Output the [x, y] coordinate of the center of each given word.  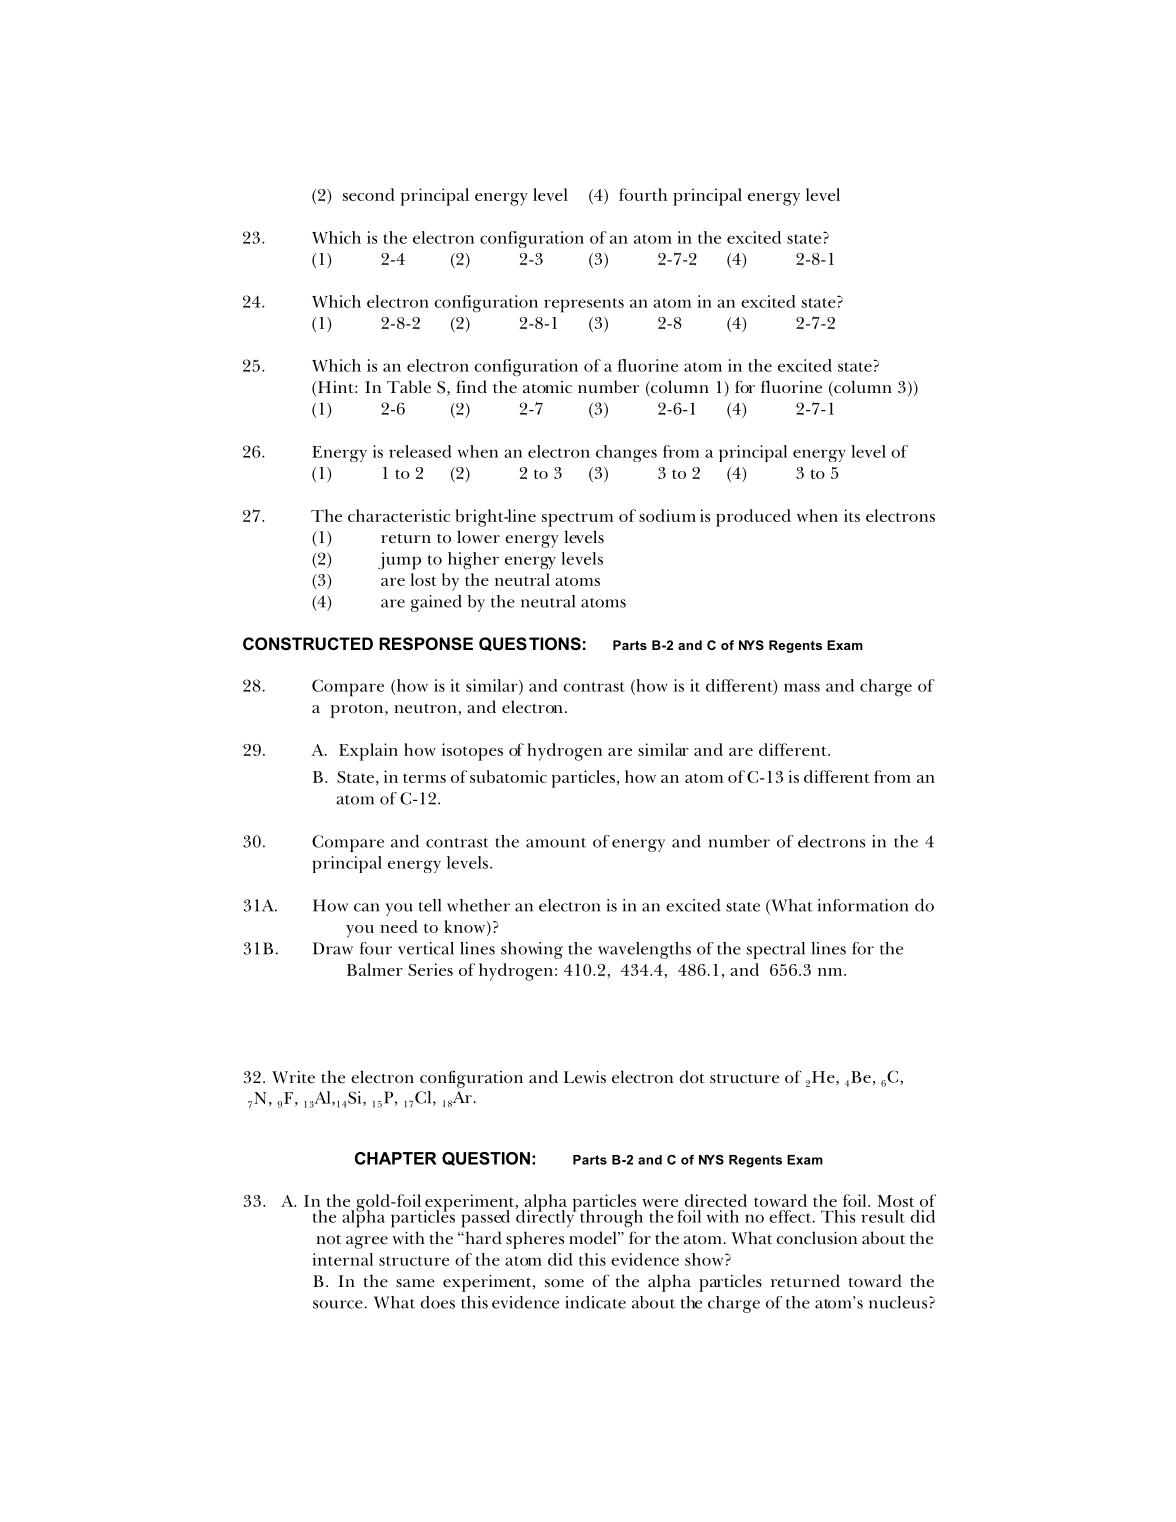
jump [399, 561]
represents [584, 305]
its [852, 515]
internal [342, 1259]
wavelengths [644, 950]
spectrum [577, 519]
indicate [595, 1302]
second [369, 194]
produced [753, 518]
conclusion [816, 1238]
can [366, 907]
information [863, 905]
